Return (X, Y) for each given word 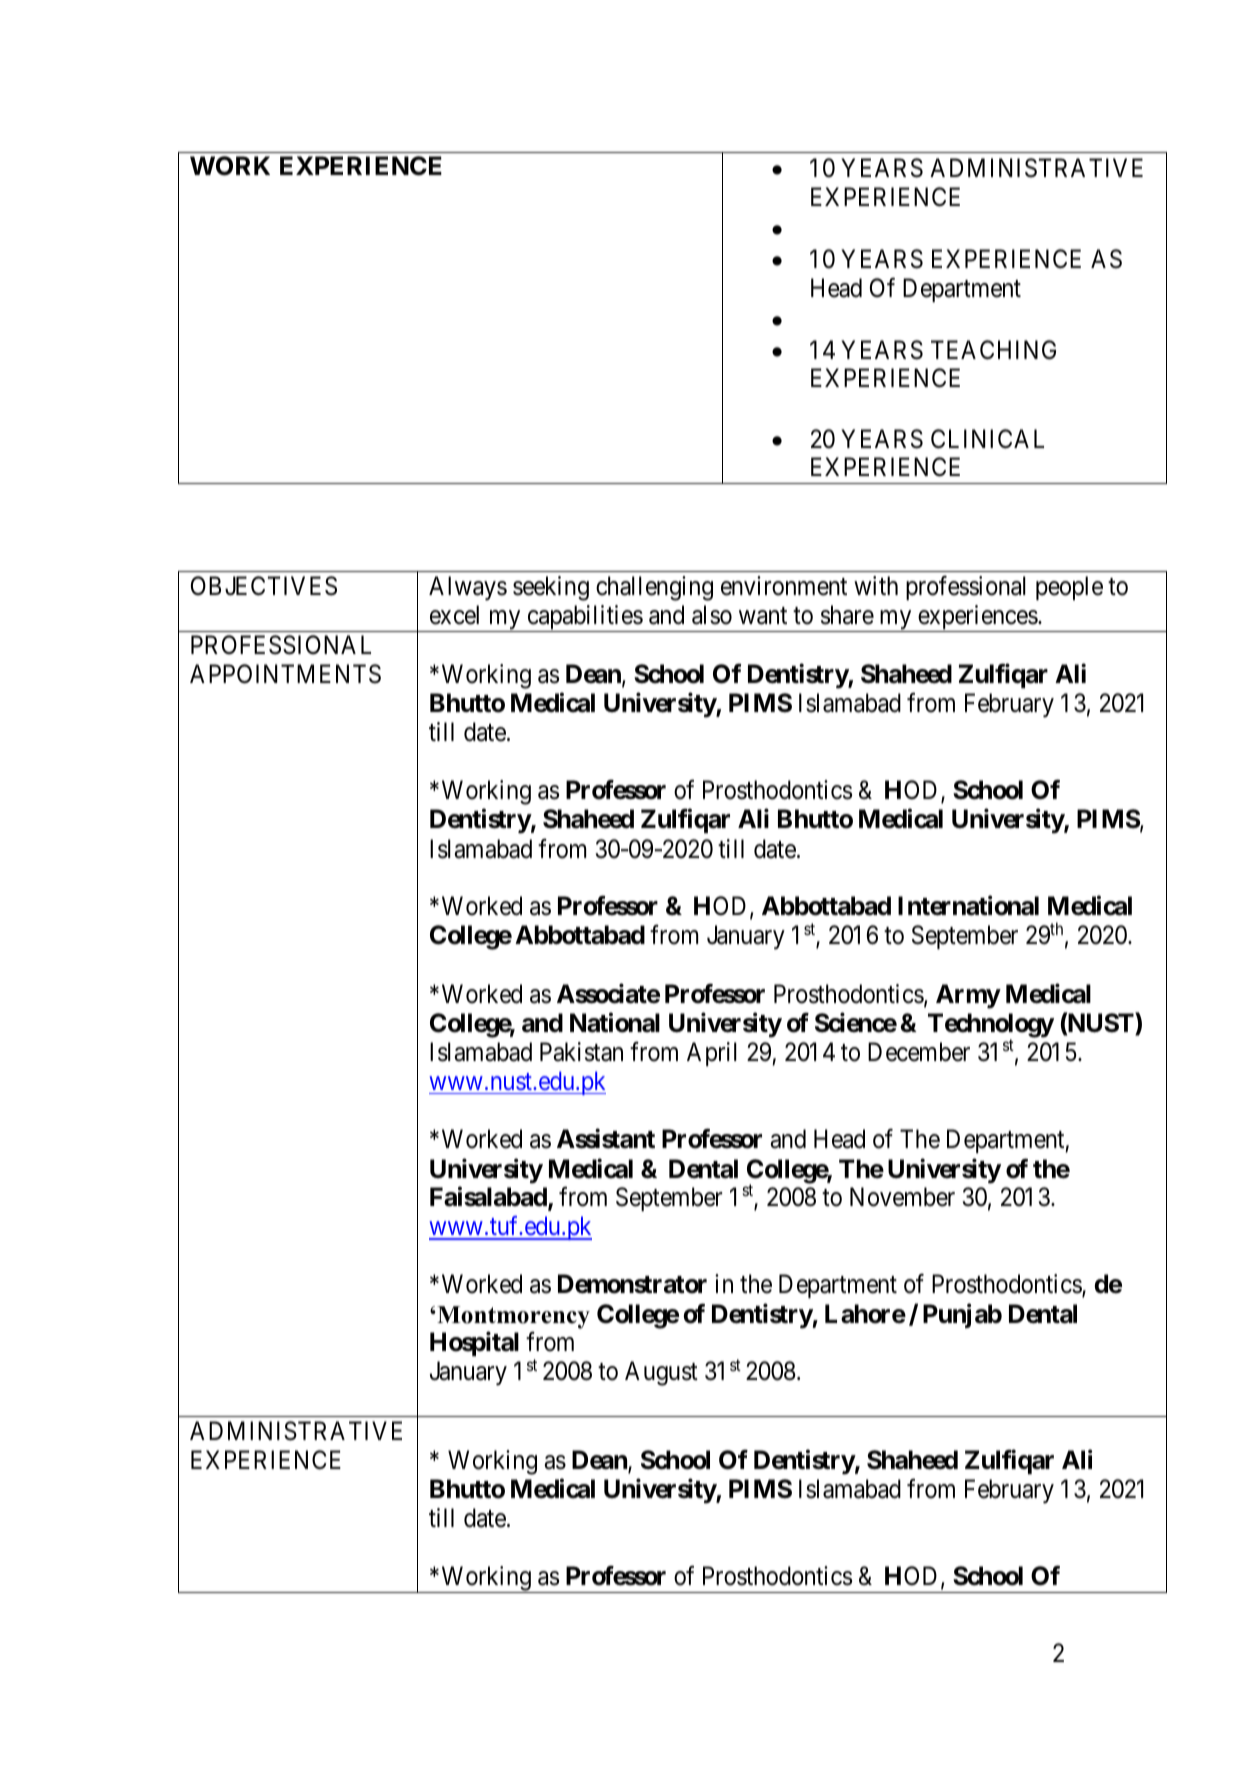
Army (968, 996)
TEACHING (993, 350)
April (712, 1054)
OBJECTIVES (264, 586)
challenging (654, 588)
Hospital (474, 1344)
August (661, 1373)
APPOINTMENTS (285, 674)
